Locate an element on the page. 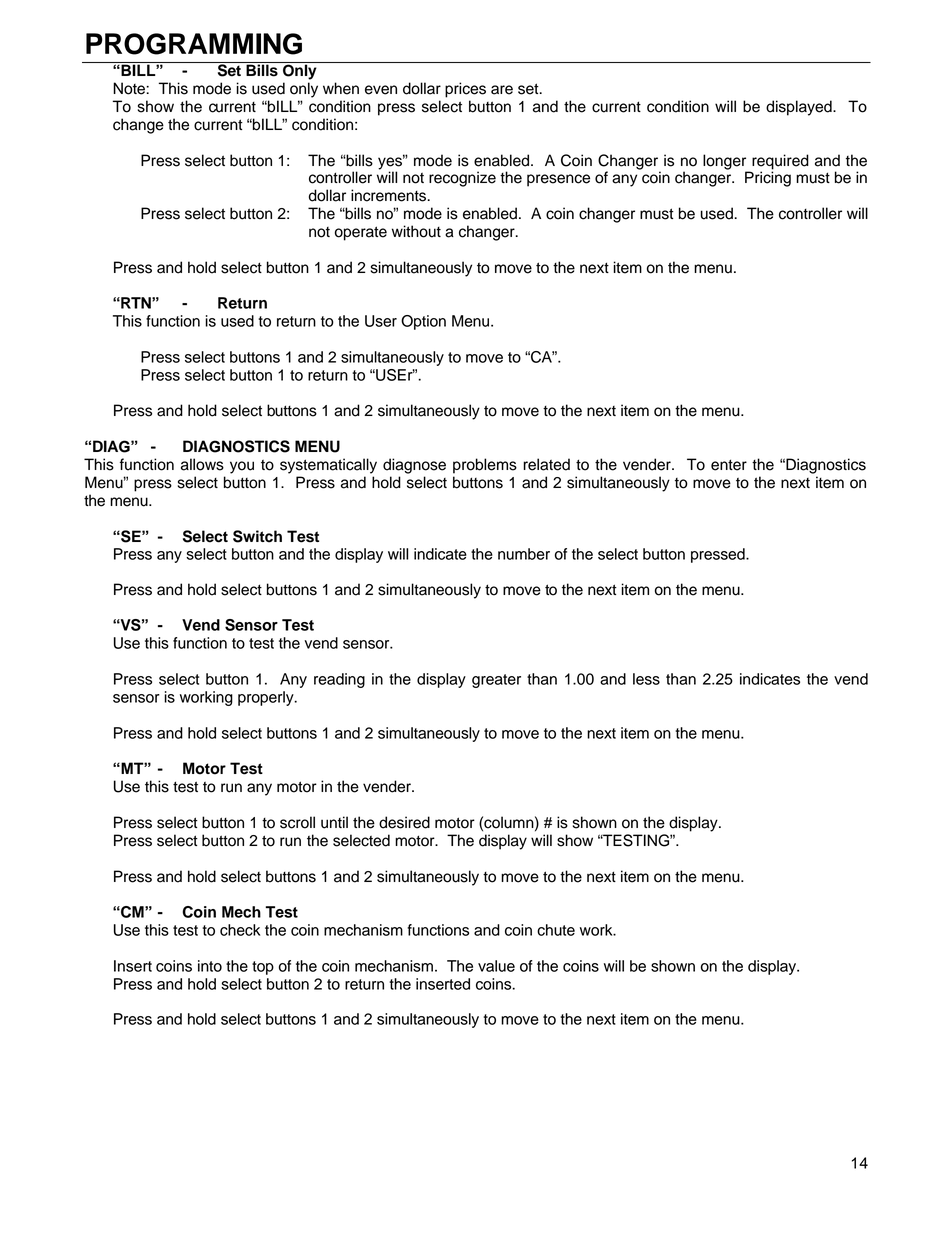 The width and height of the page is (952, 1233). greater is located at coordinates (496, 681).
